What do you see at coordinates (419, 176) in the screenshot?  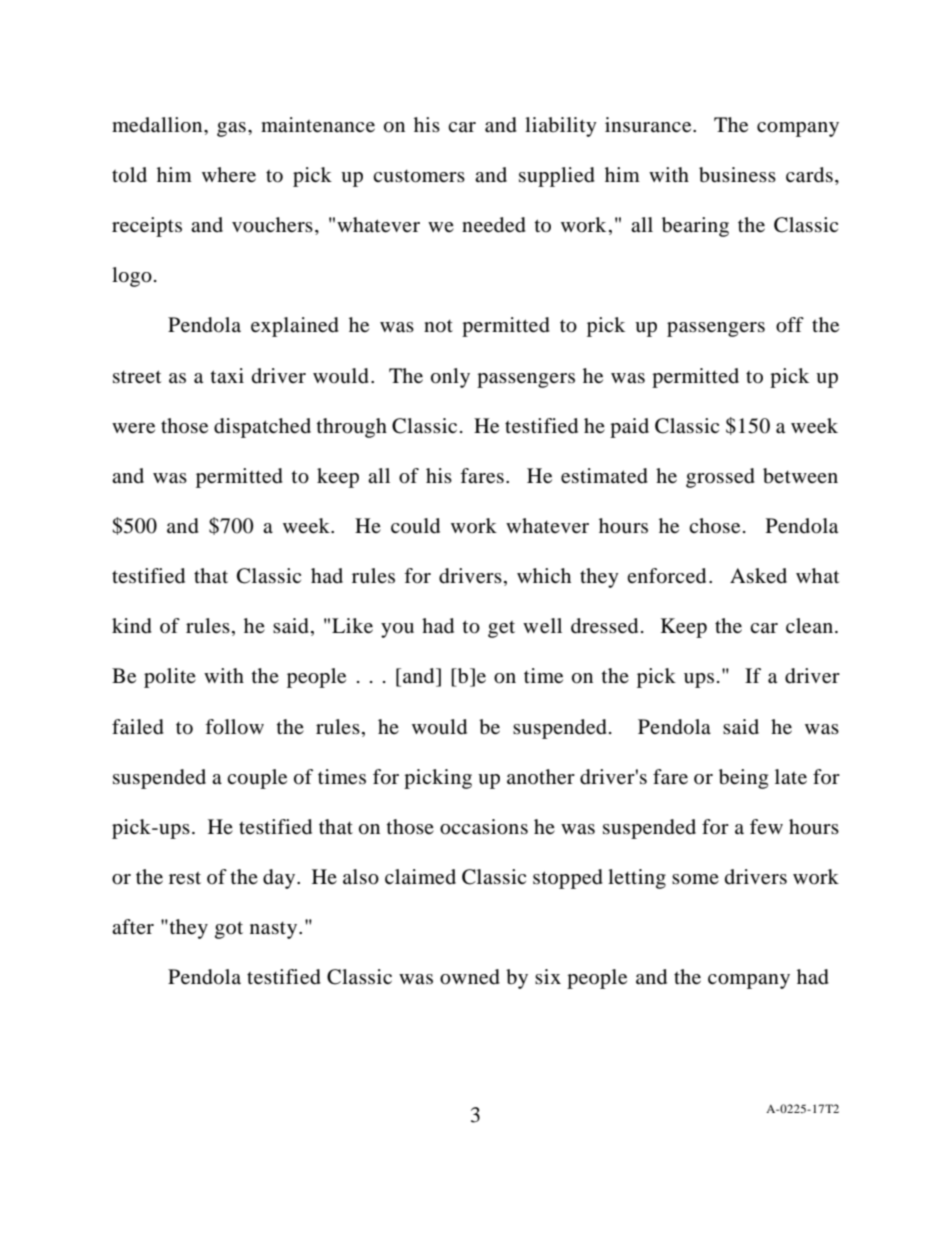 I see `customers` at bounding box center [419, 176].
